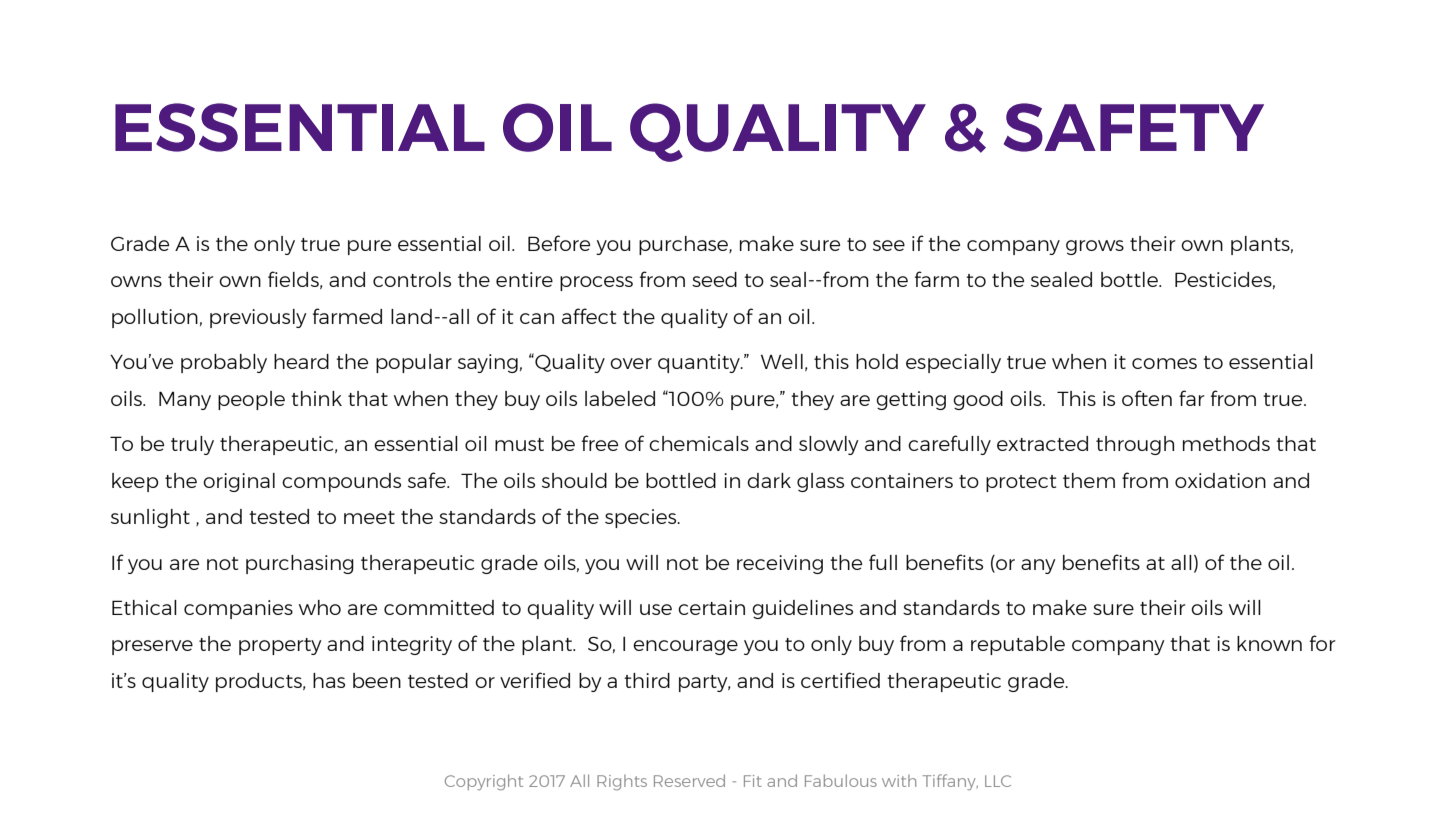 The height and width of the page is (819, 1456). I want to click on grows, so click(1095, 247).
